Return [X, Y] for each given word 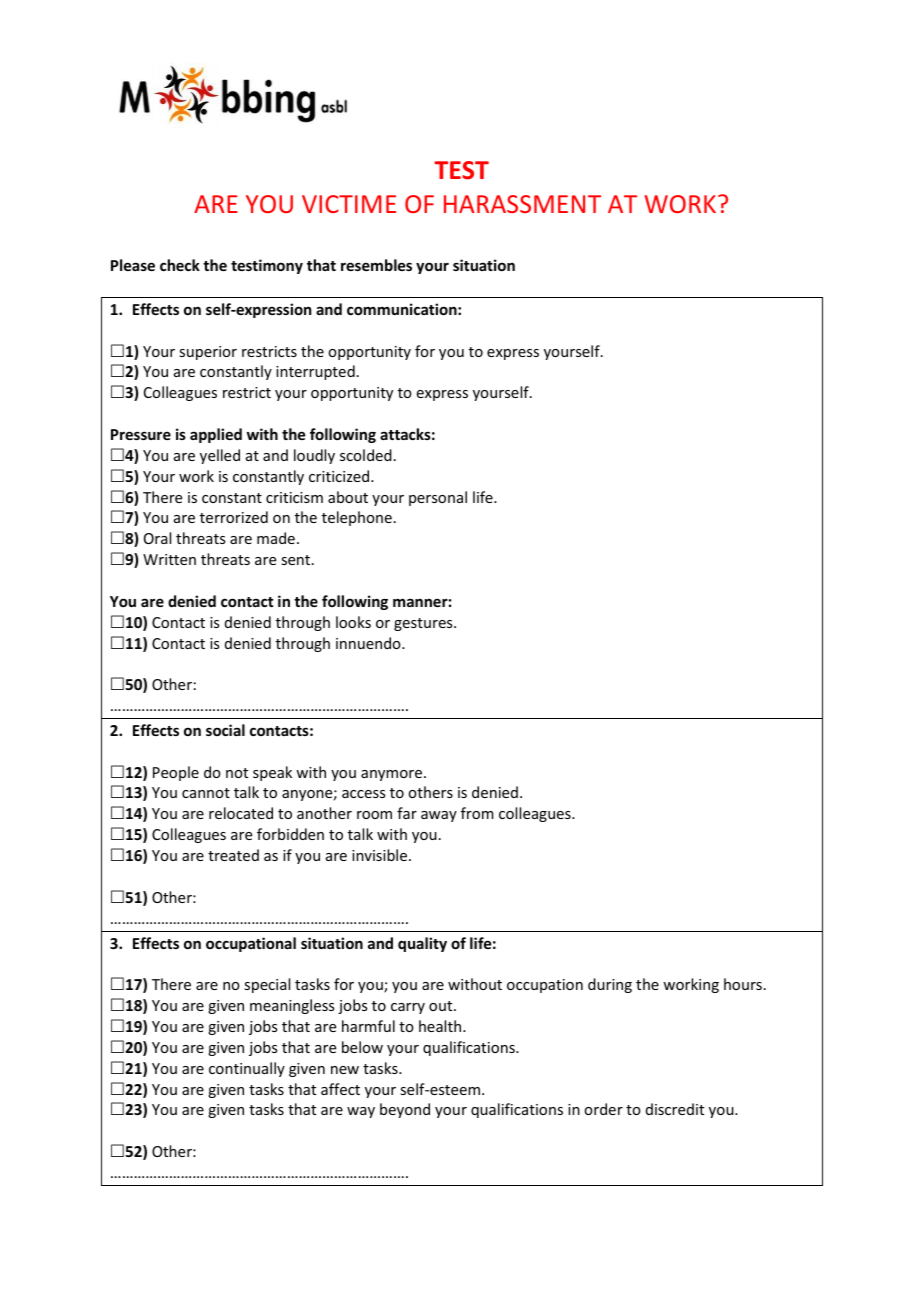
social [225, 730]
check [180, 265]
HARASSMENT [522, 204]
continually [247, 1069]
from [477, 813]
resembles [376, 265]
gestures [424, 624]
